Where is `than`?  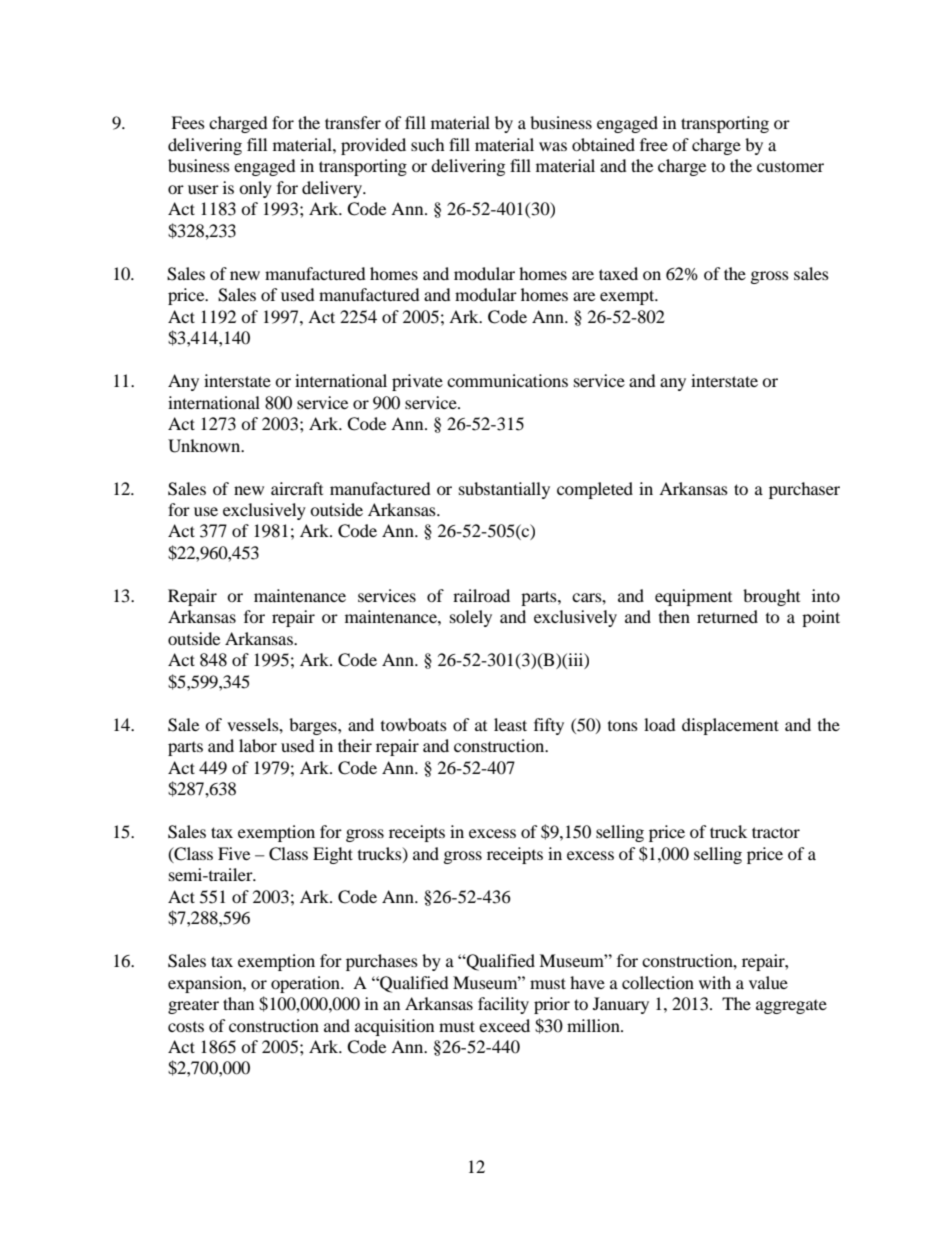 than is located at coordinates (238, 1003).
